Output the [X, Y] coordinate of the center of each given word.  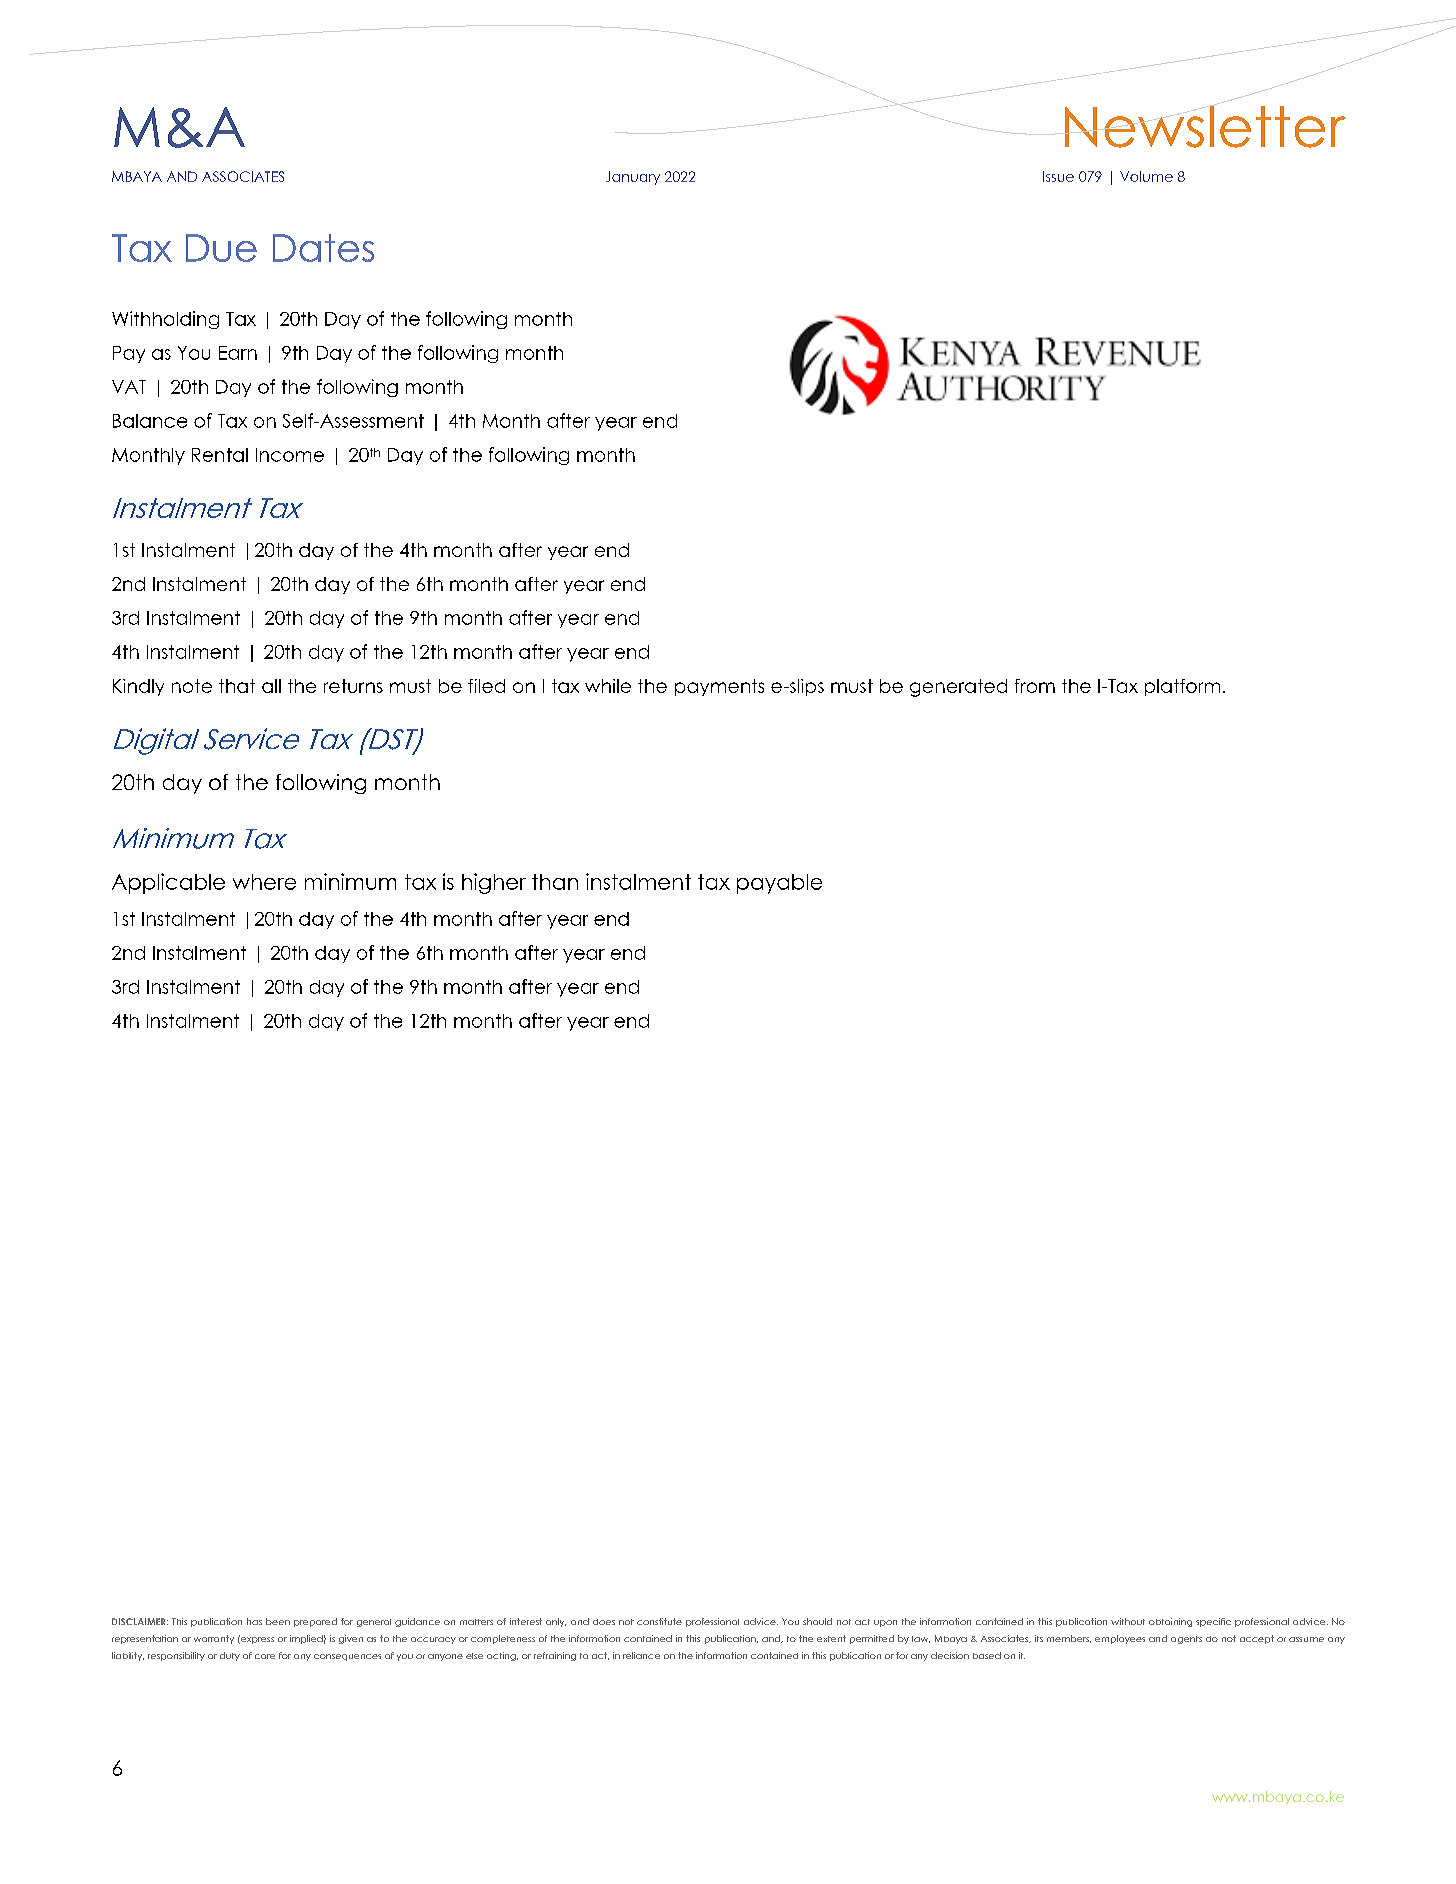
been [278, 1621]
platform [1182, 687]
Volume [1146, 176]
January [633, 178]
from [1035, 686]
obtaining [1170, 1622]
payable [779, 884]
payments [719, 687]
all [271, 686]
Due [221, 248]
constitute [659, 1621]
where [264, 882]
